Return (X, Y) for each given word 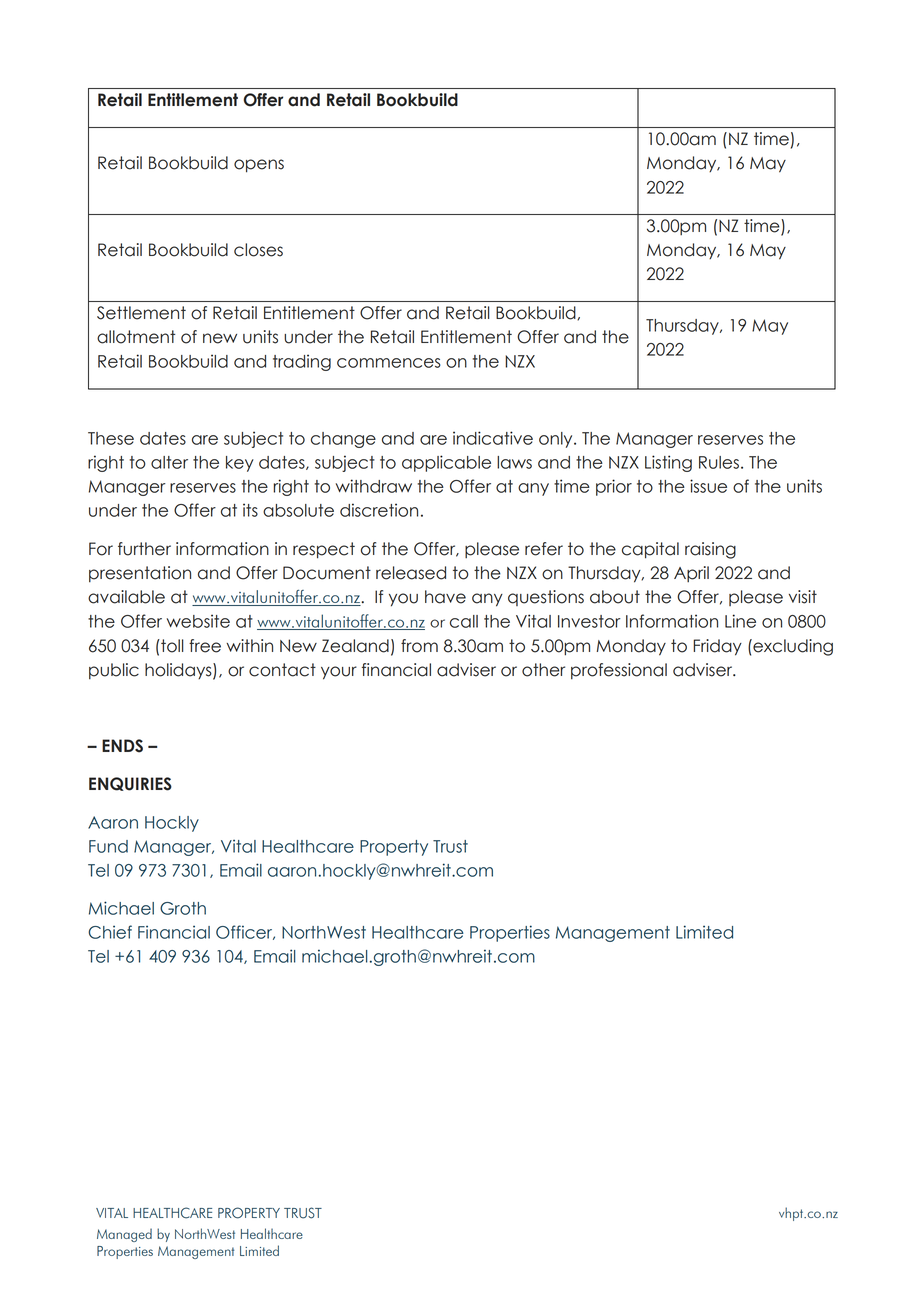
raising (710, 550)
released (411, 573)
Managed (124, 1235)
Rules (719, 462)
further (144, 549)
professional (619, 671)
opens (259, 166)
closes (258, 250)
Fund (108, 846)
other (543, 670)
